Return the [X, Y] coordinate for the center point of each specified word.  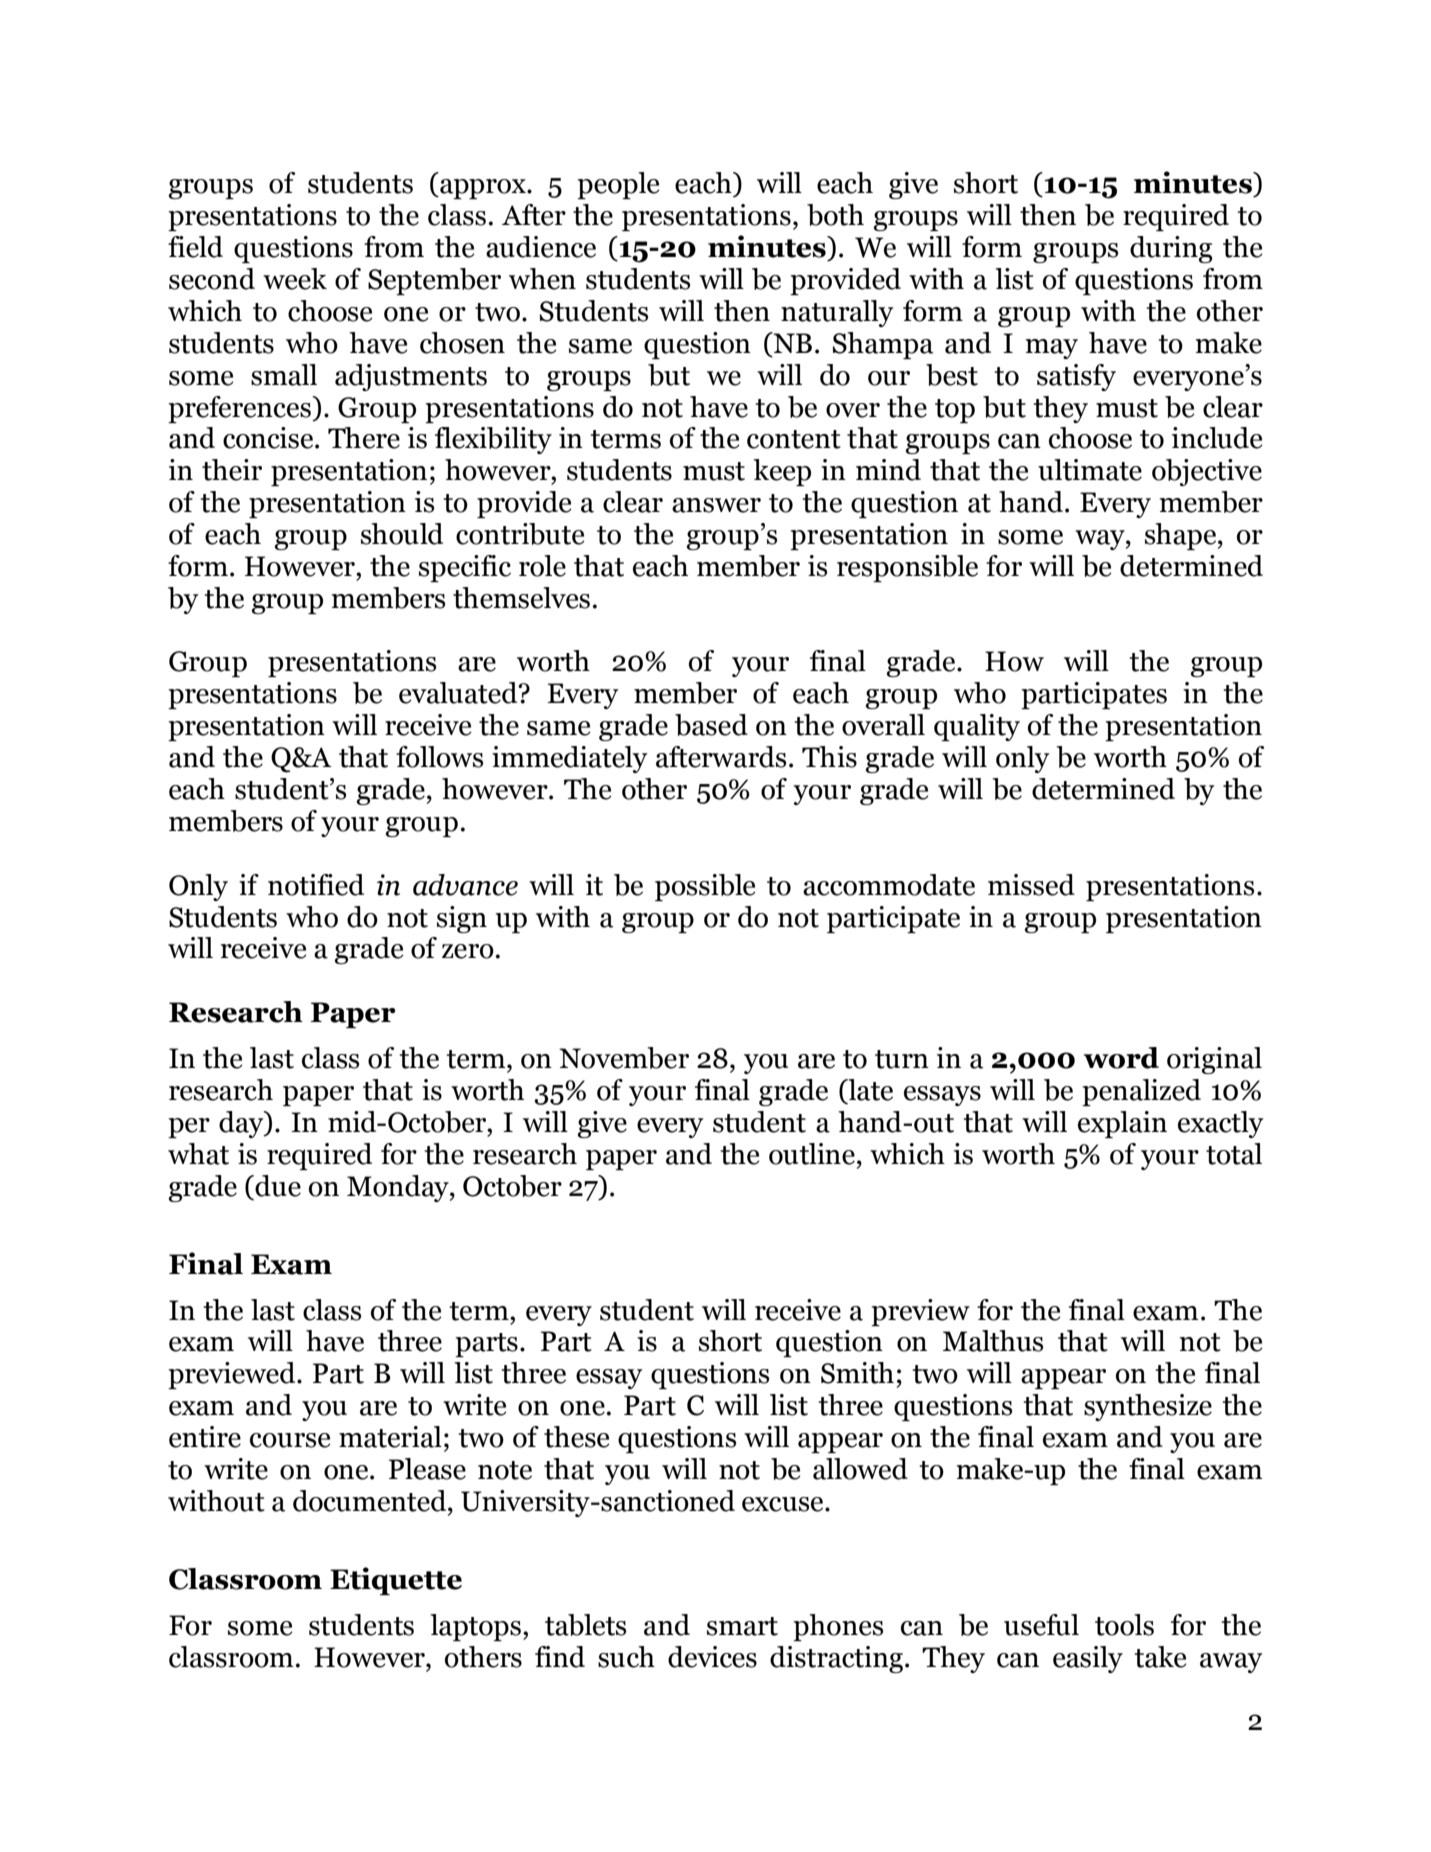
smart [742, 1626]
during [1171, 249]
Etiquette [396, 1581]
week [295, 279]
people [618, 185]
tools [1124, 1625]
